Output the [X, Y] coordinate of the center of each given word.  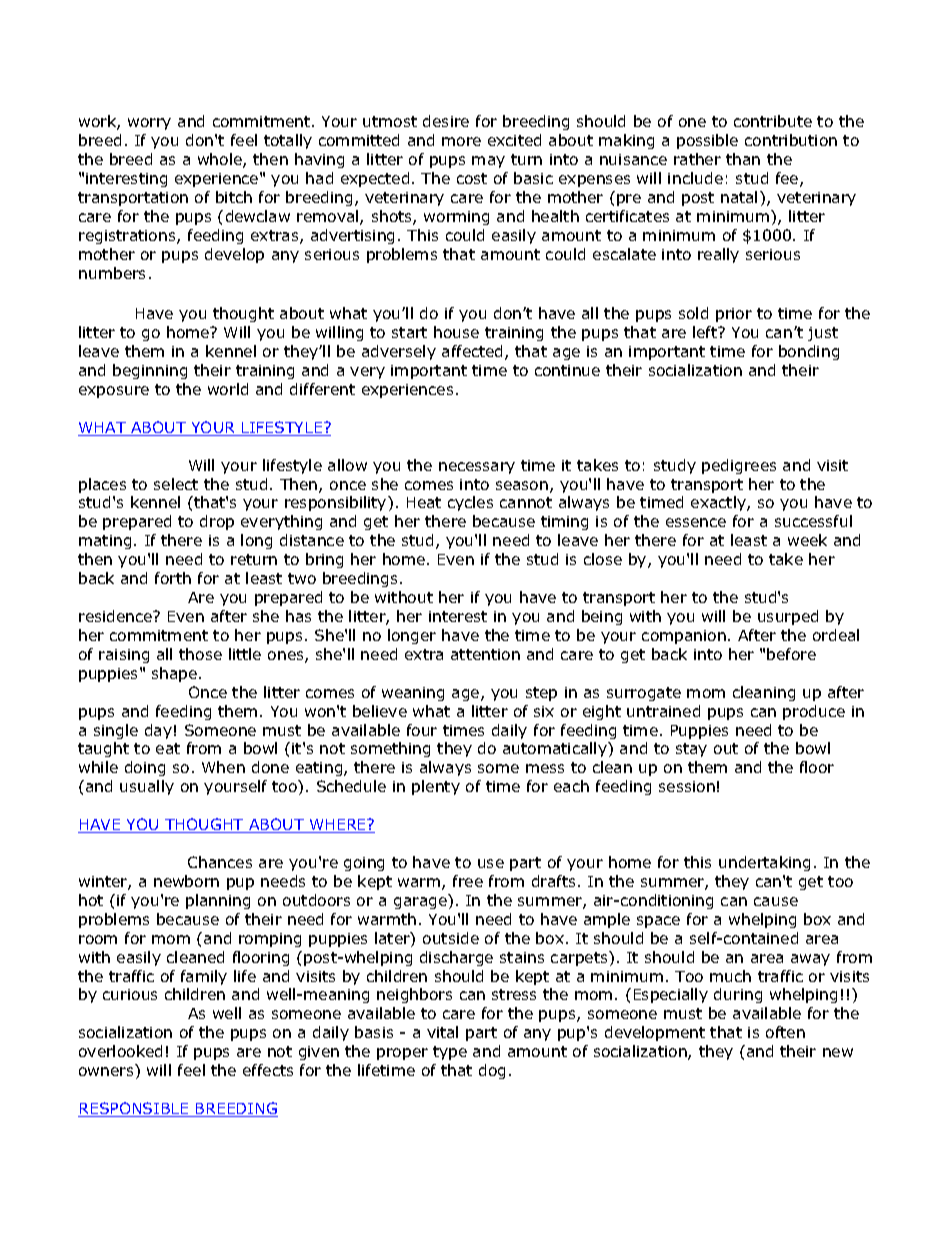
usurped [788, 617]
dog [492, 1071]
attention [485, 654]
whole [221, 160]
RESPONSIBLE [134, 1109]
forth [173, 578]
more [461, 141]
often [785, 1032]
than [743, 159]
